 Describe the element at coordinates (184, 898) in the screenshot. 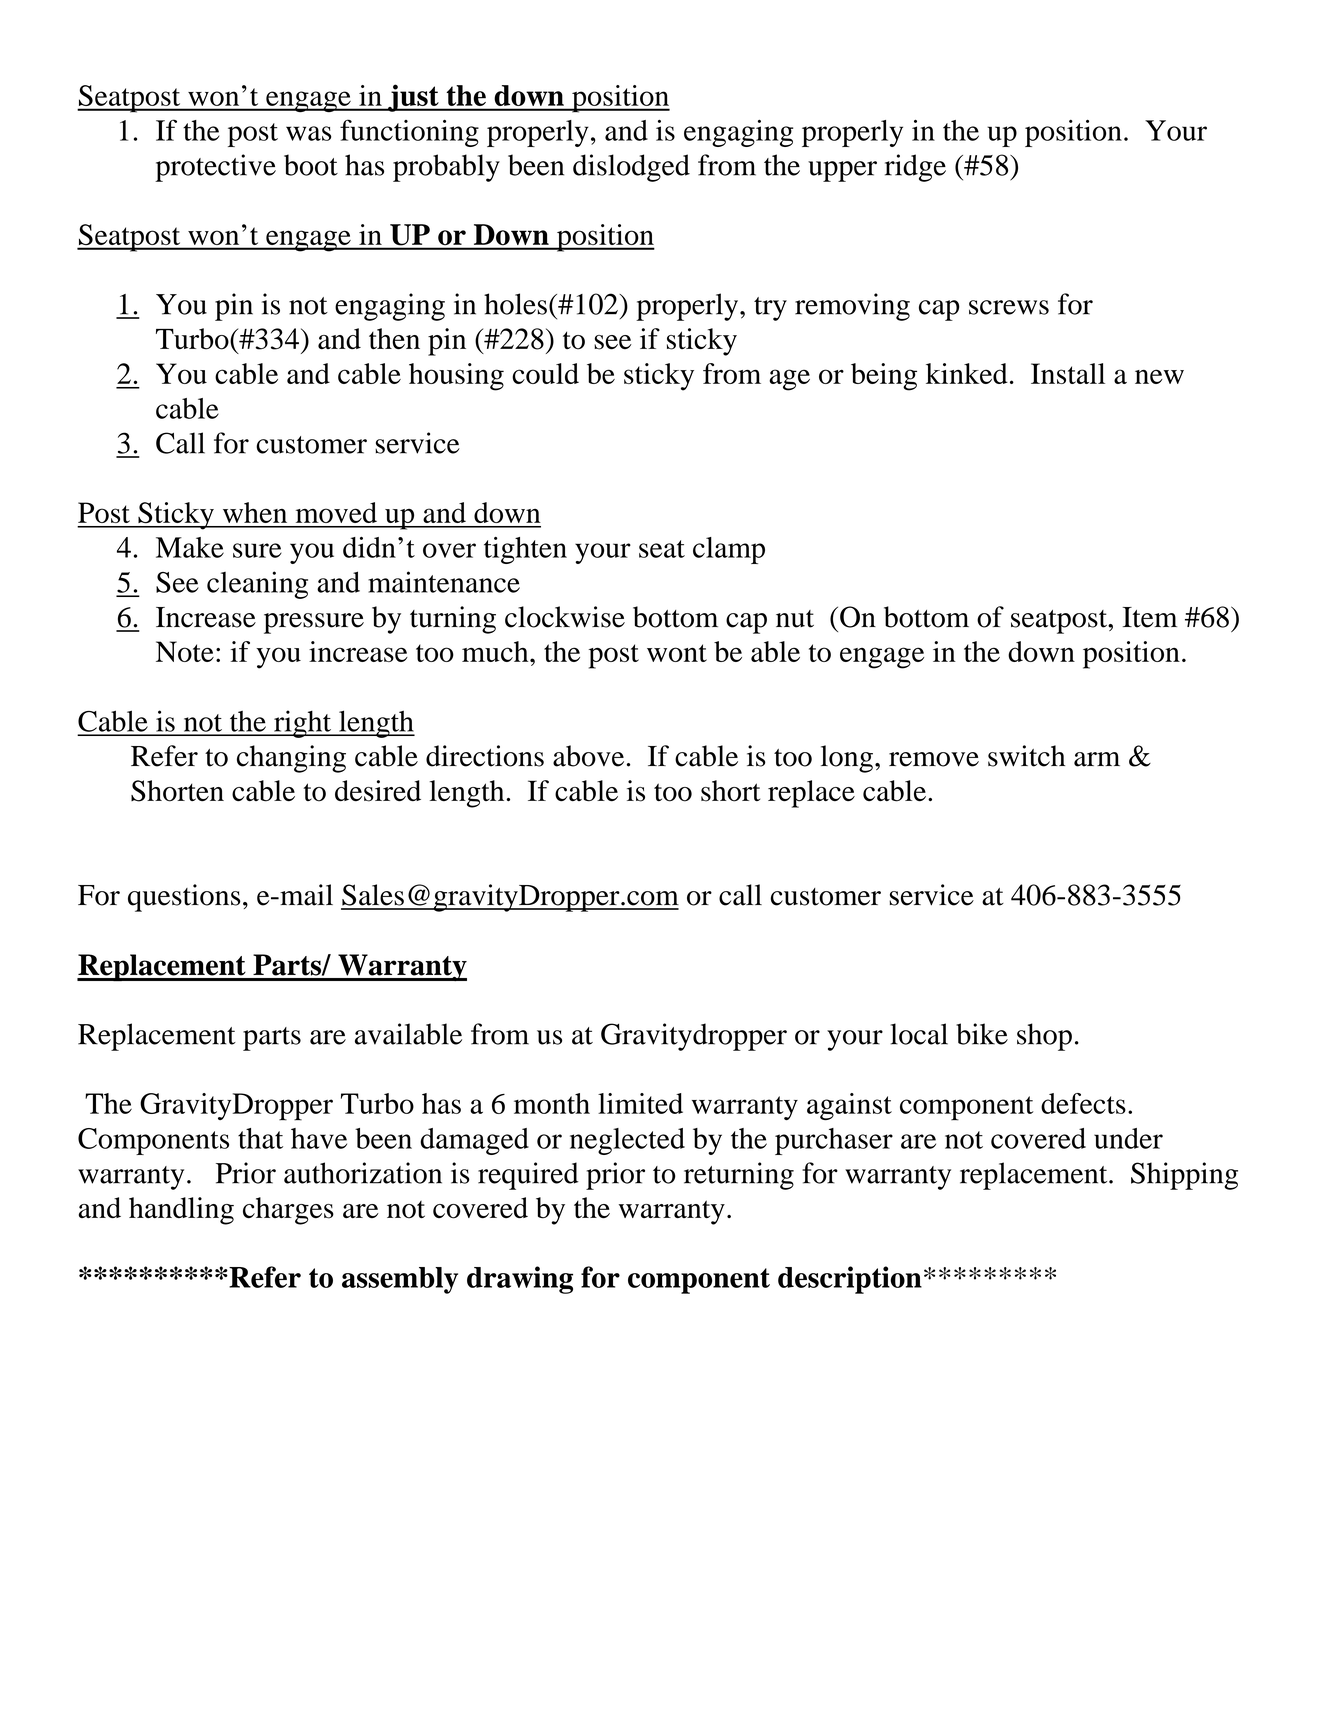

I see `questions` at that location.
